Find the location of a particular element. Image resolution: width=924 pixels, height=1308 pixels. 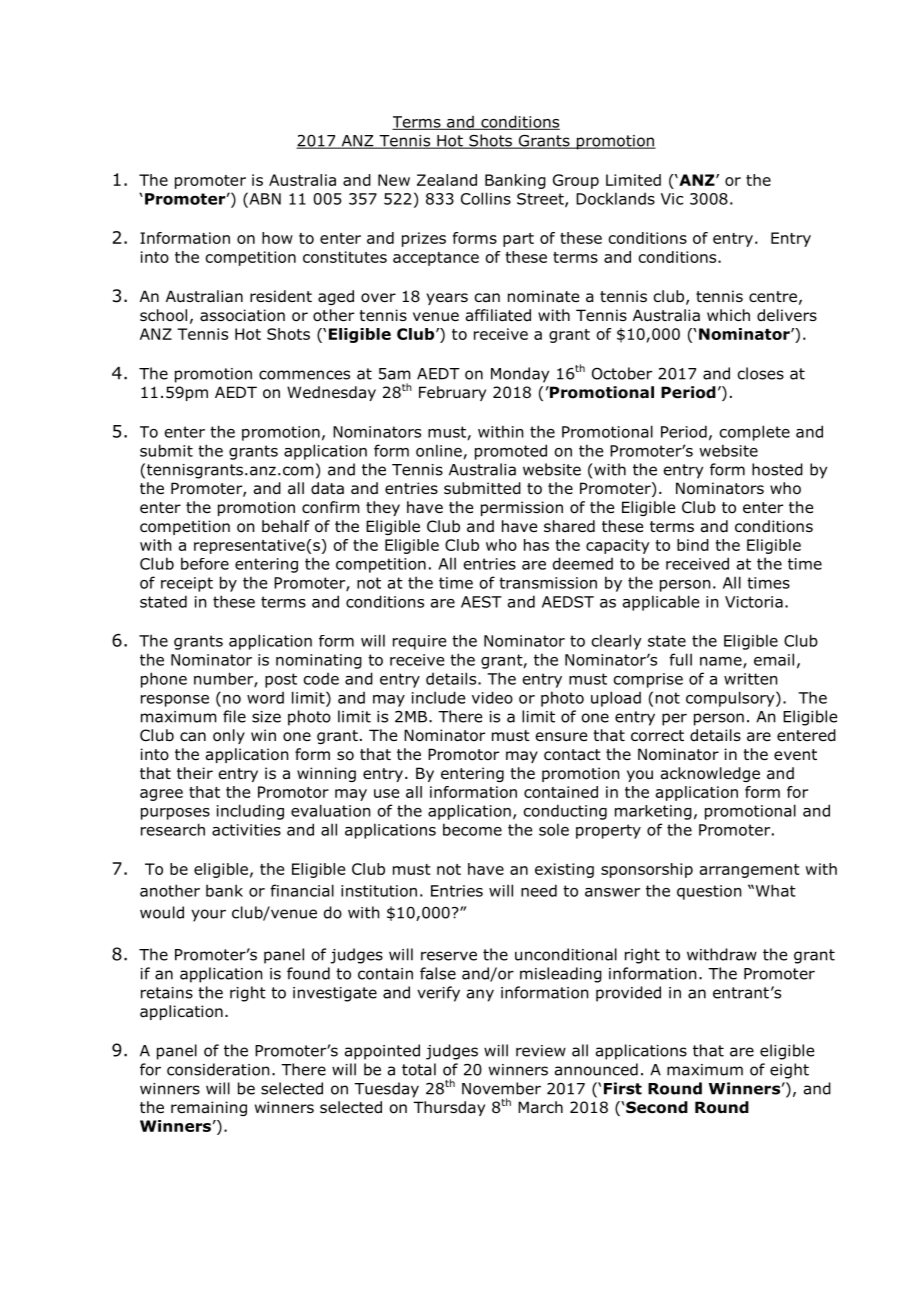

arrangement is located at coordinates (749, 871).
